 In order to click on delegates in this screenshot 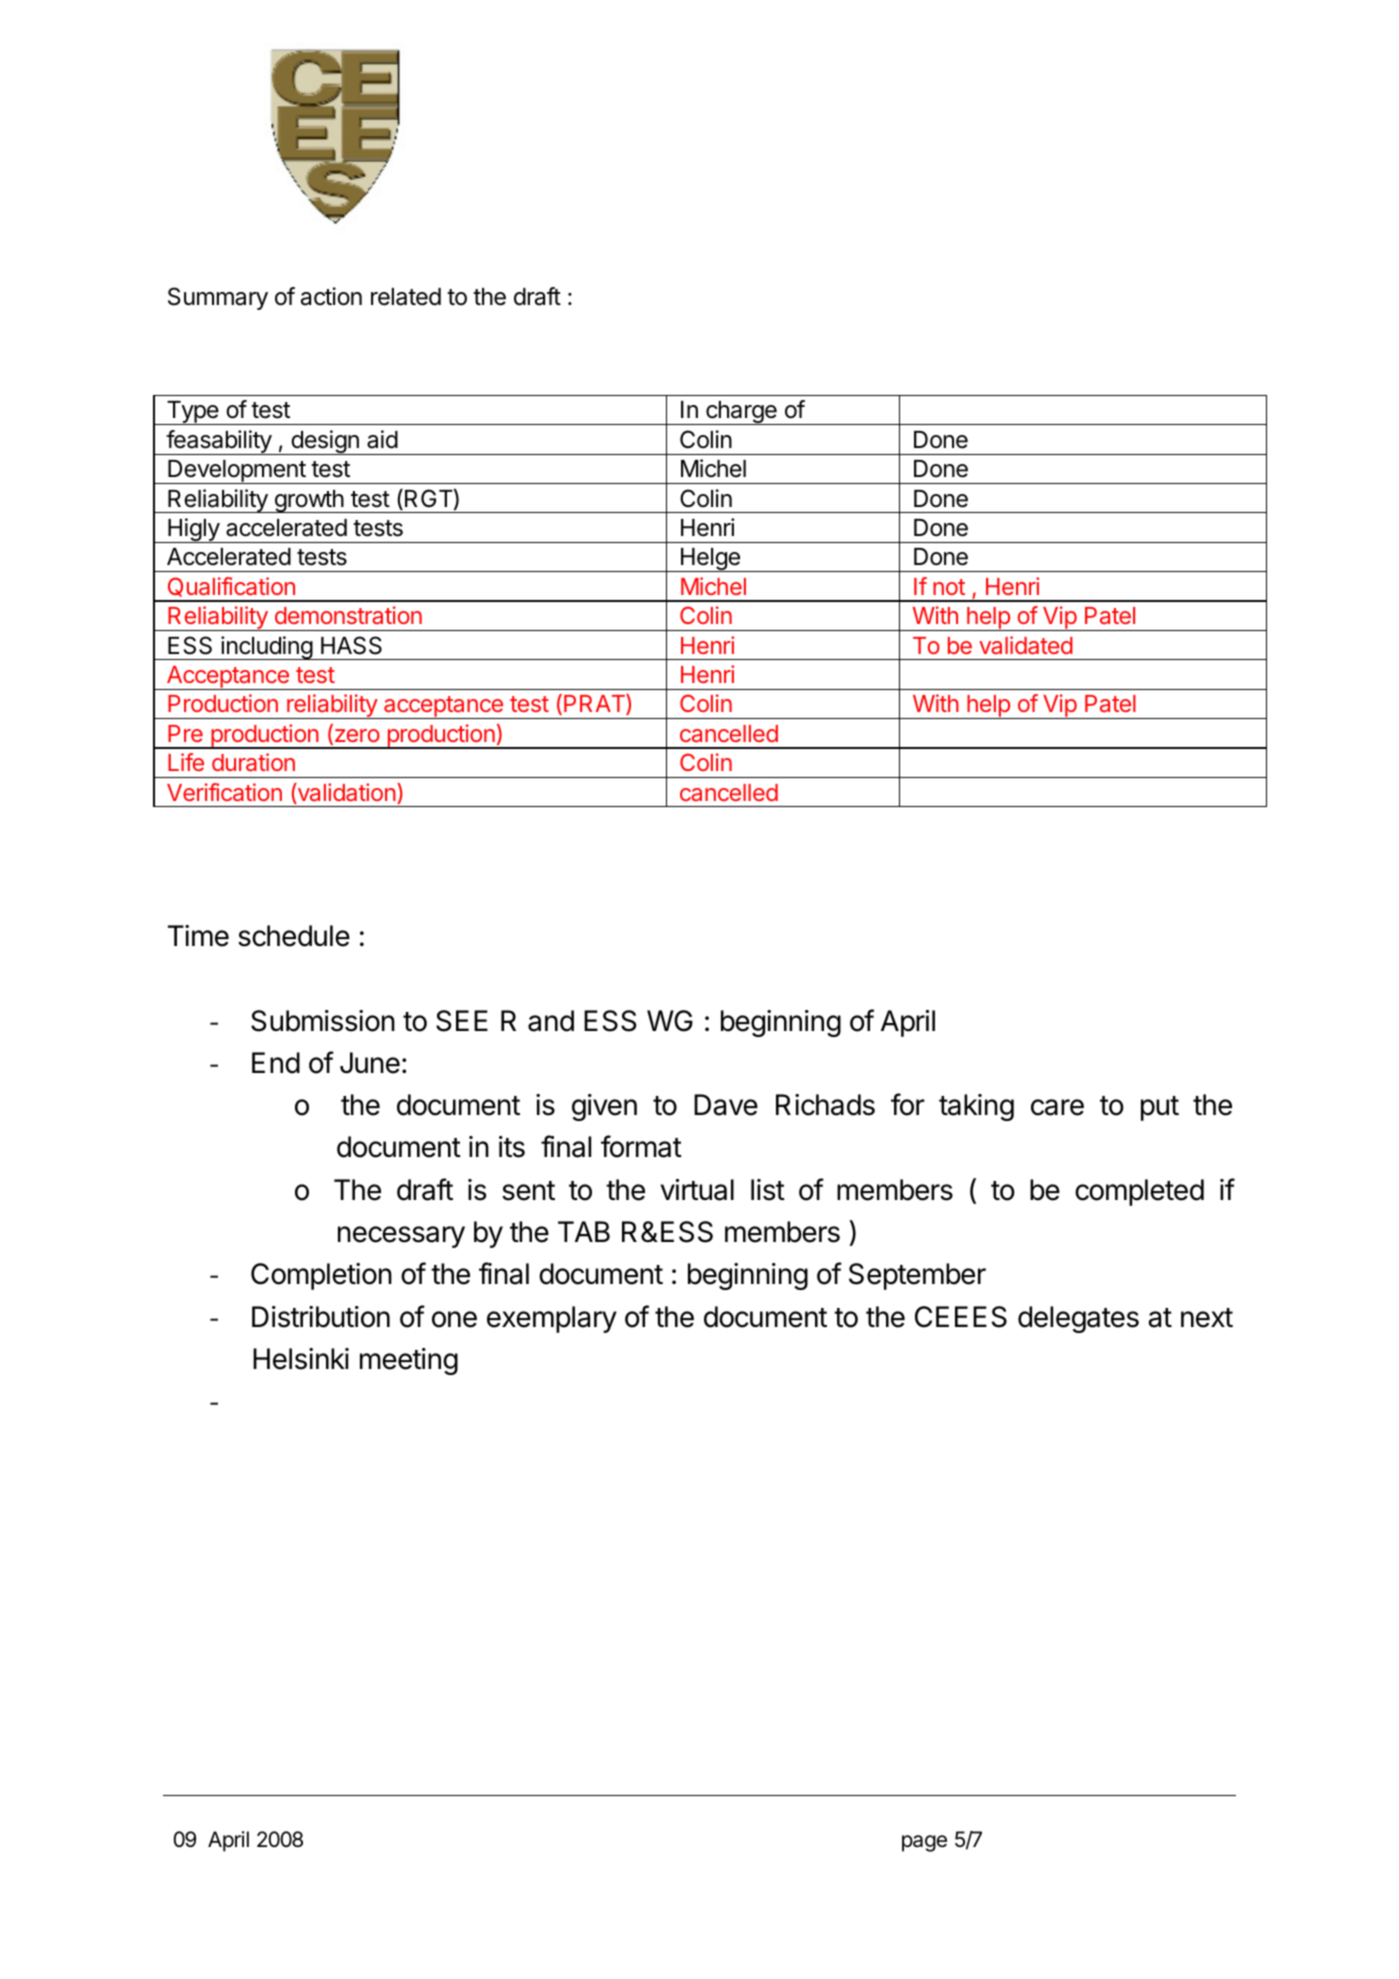, I will do `click(1078, 1319)`.
